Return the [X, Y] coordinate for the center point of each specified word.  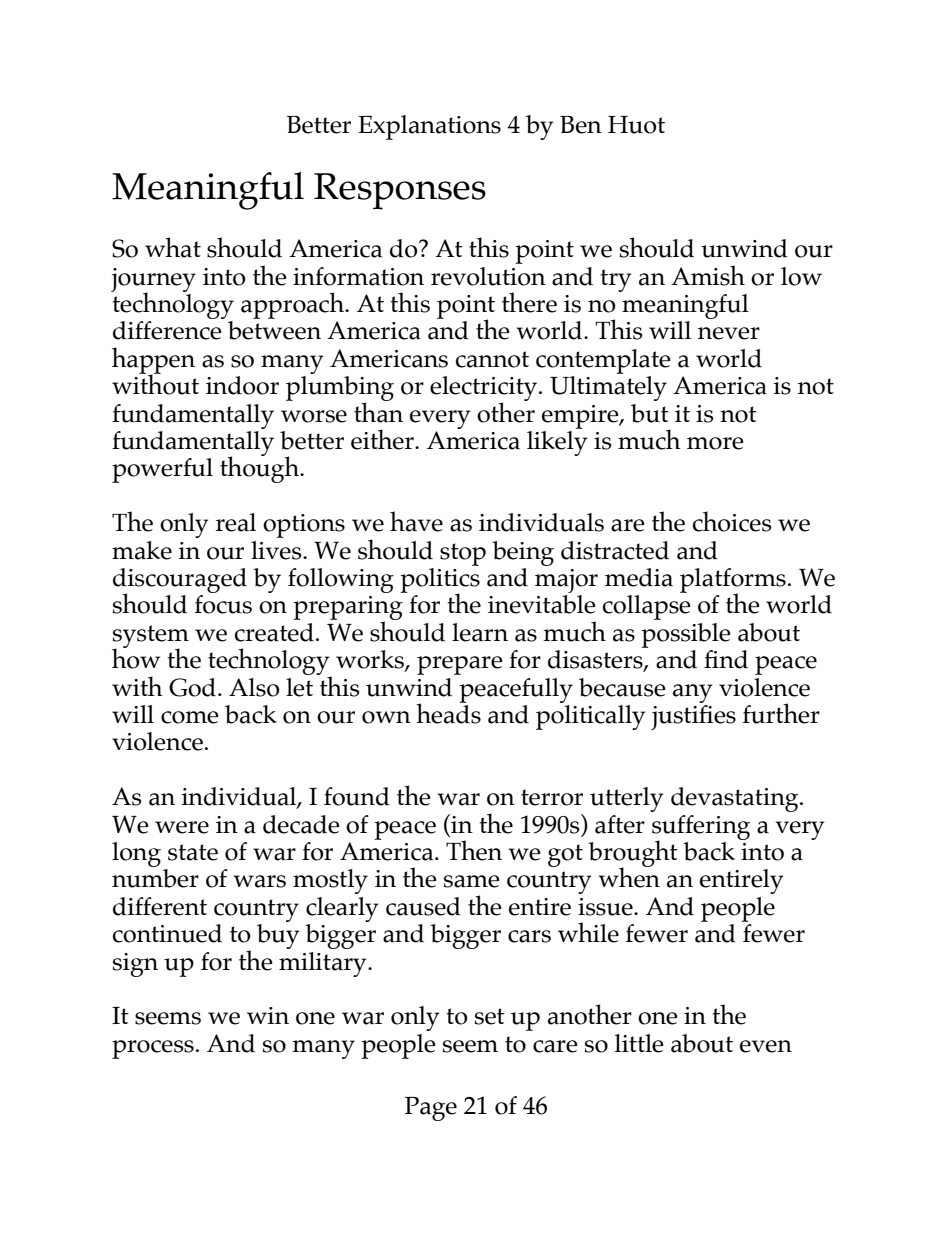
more [715, 443]
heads [448, 712]
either [383, 439]
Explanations [429, 127]
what [173, 247]
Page [431, 1109]
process [153, 1049]
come [189, 717]
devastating [736, 799]
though [260, 469]
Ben [581, 125]
